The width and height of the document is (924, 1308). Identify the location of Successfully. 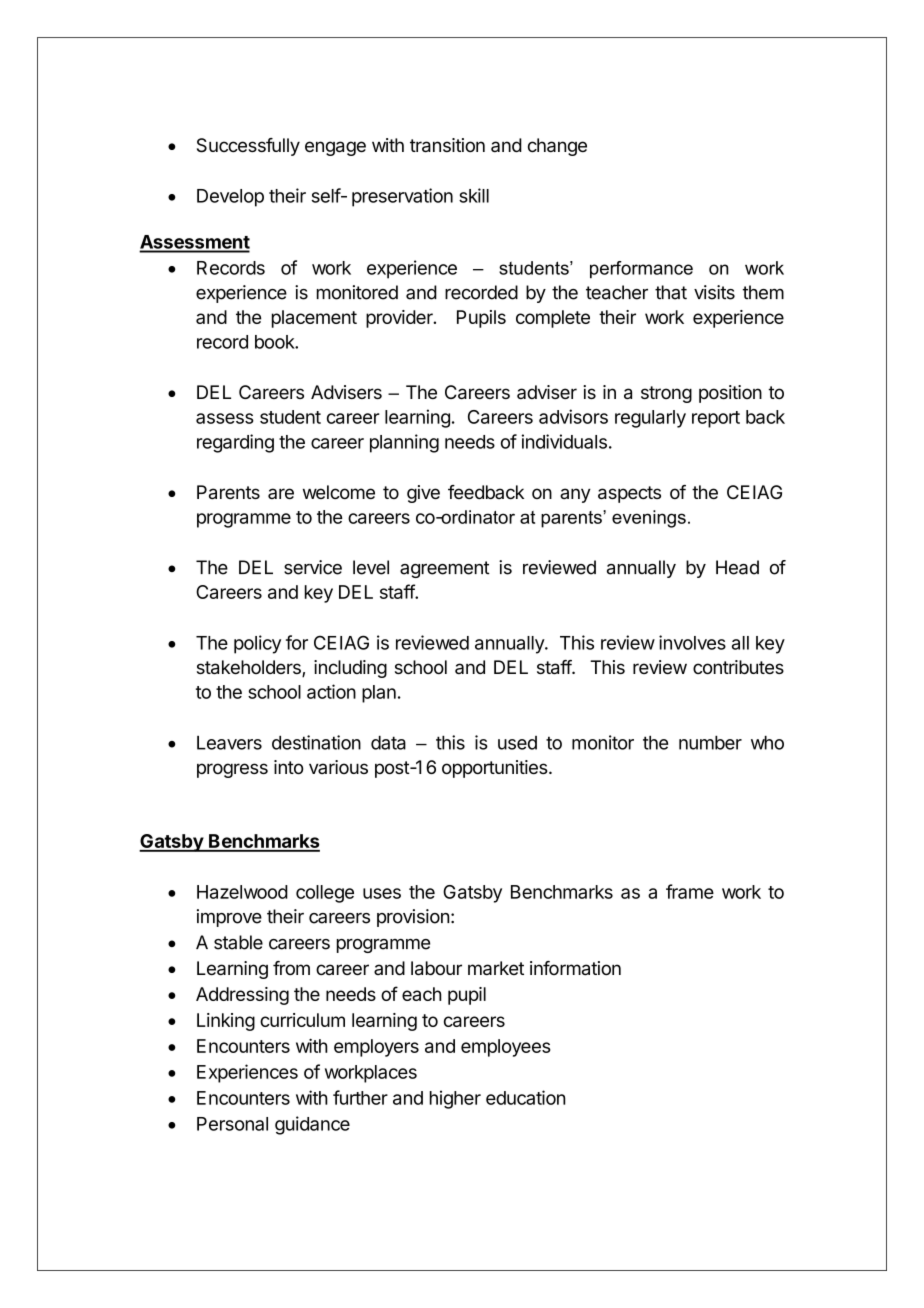
(248, 147).
